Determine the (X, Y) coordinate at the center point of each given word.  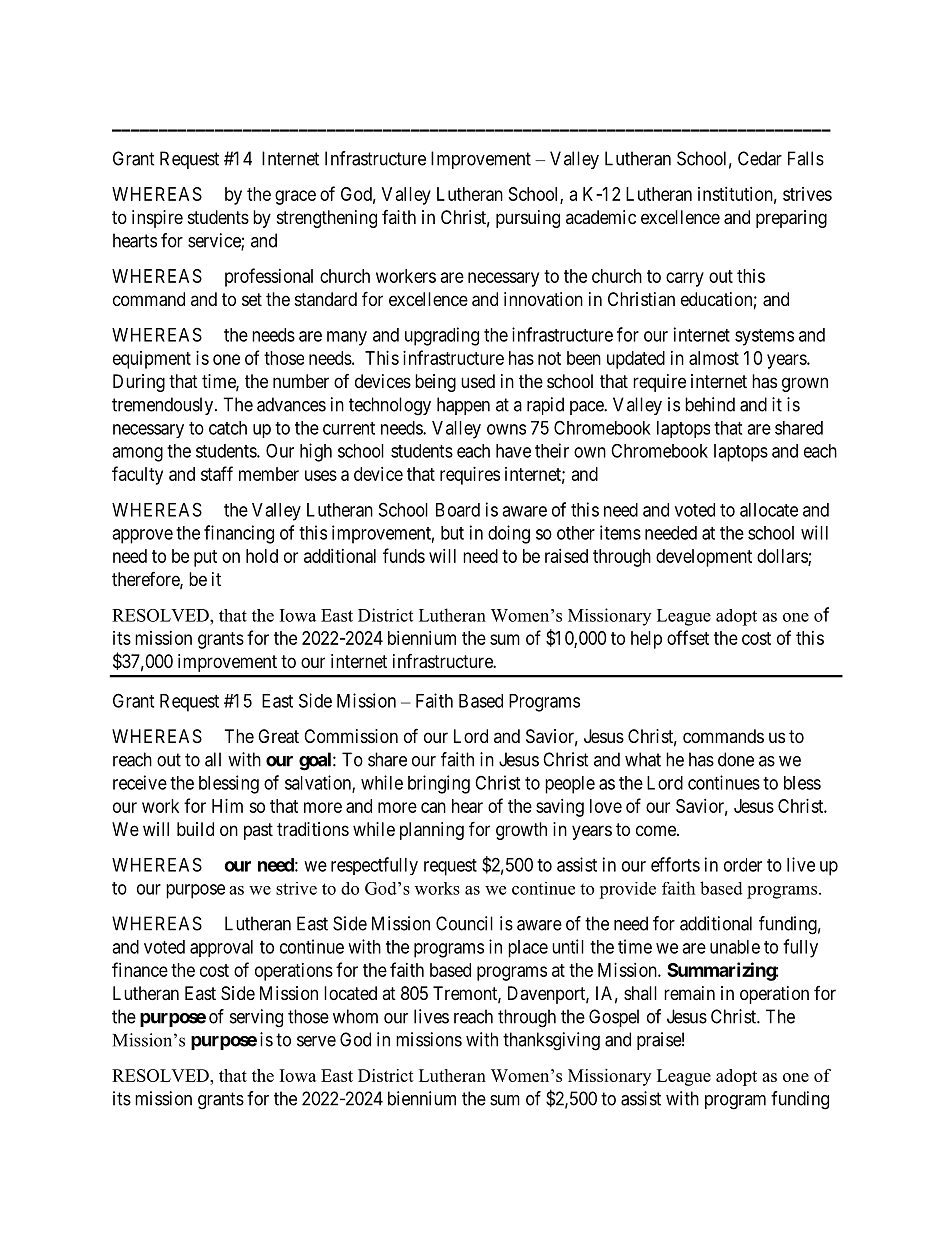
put (205, 558)
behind (710, 404)
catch (228, 428)
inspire (157, 219)
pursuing (528, 219)
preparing (791, 219)
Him (227, 806)
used (478, 381)
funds (404, 555)
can (433, 807)
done (736, 759)
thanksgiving (551, 1041)
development (704, 558)
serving (256, 1018)
